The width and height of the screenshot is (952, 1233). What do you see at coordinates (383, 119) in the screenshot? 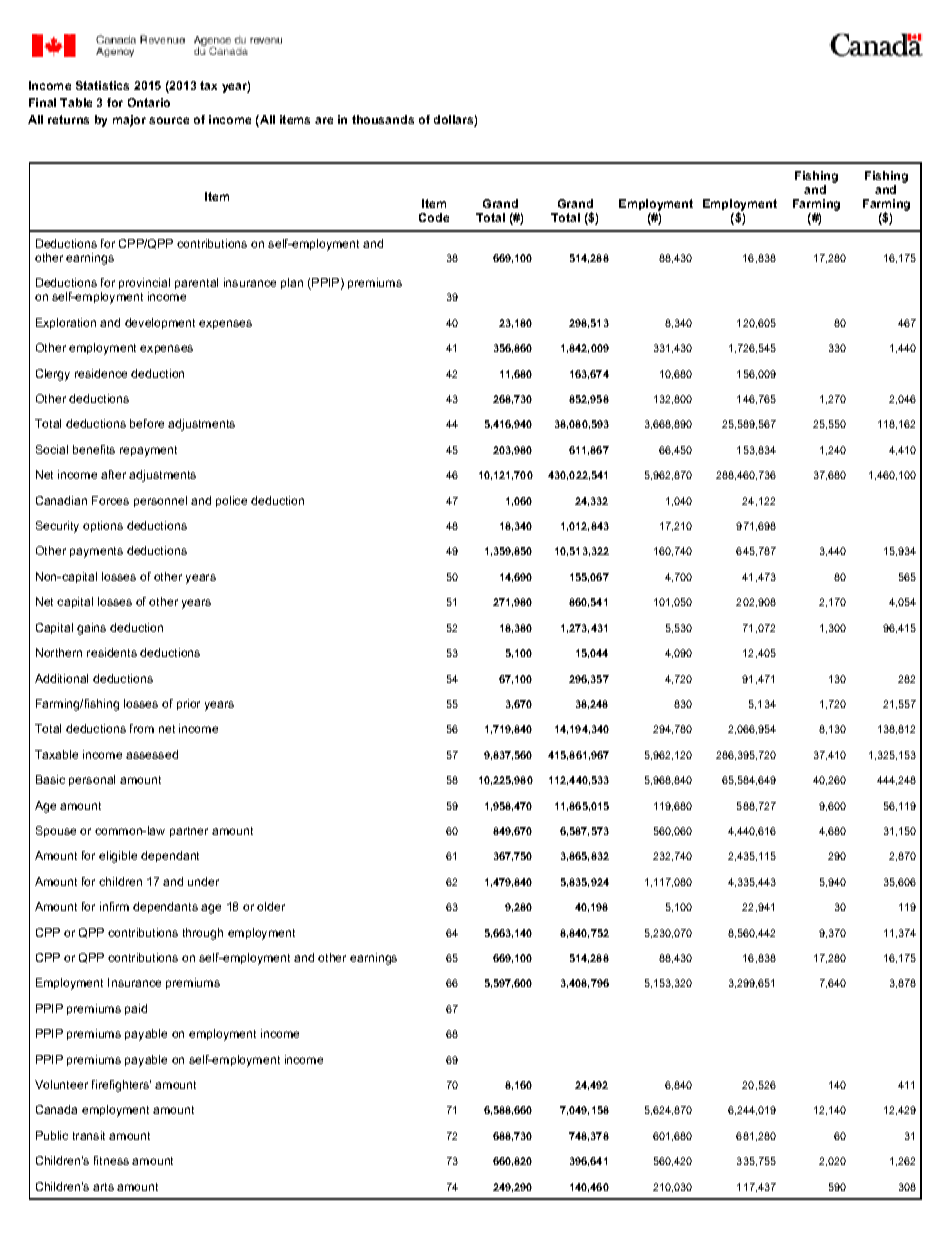
I see `thousands` at bounding box center [383, 119].
